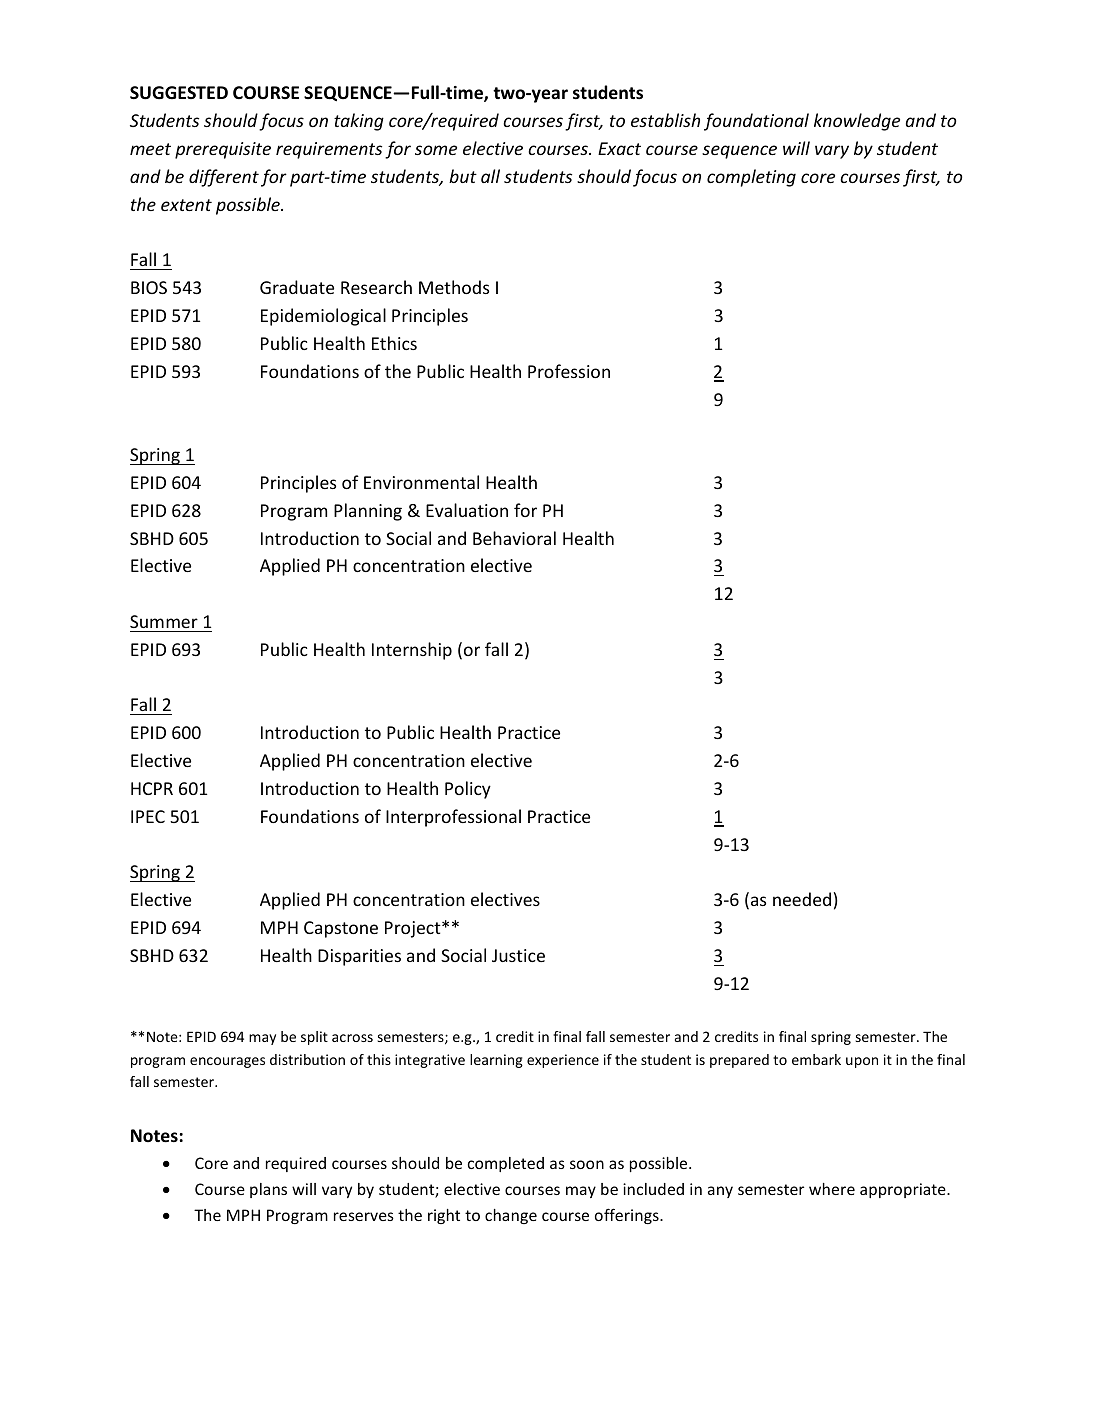 The image size is (1103, 1427). What do you see at coordinates (223, 150) in the screenshot?
I see `prerequisite` at bounding box center [223, 150].
